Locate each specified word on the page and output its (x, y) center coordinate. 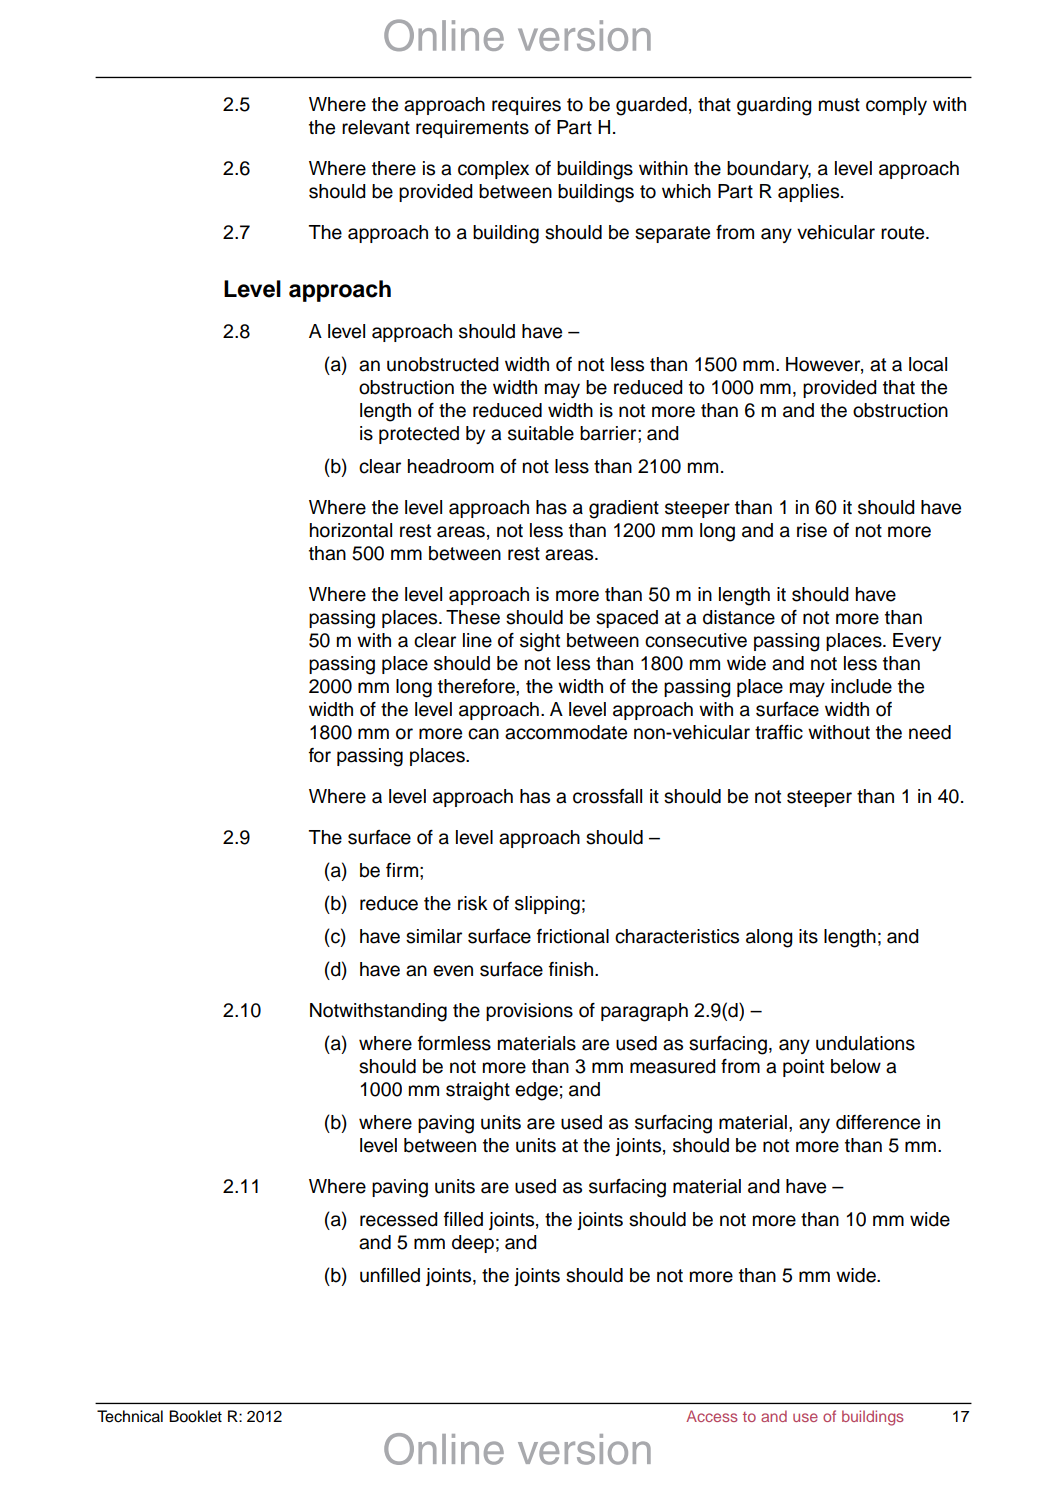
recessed (399, 1219)
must (839, 105)
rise (812, 530)
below (856, 1066)
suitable (541, 433)
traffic (779, 732)
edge (536, 1091)
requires (526, 106)
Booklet (195, 1416)
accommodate (566, 732)
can (483, 734)
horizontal (351, 530)
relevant (376, 127)
